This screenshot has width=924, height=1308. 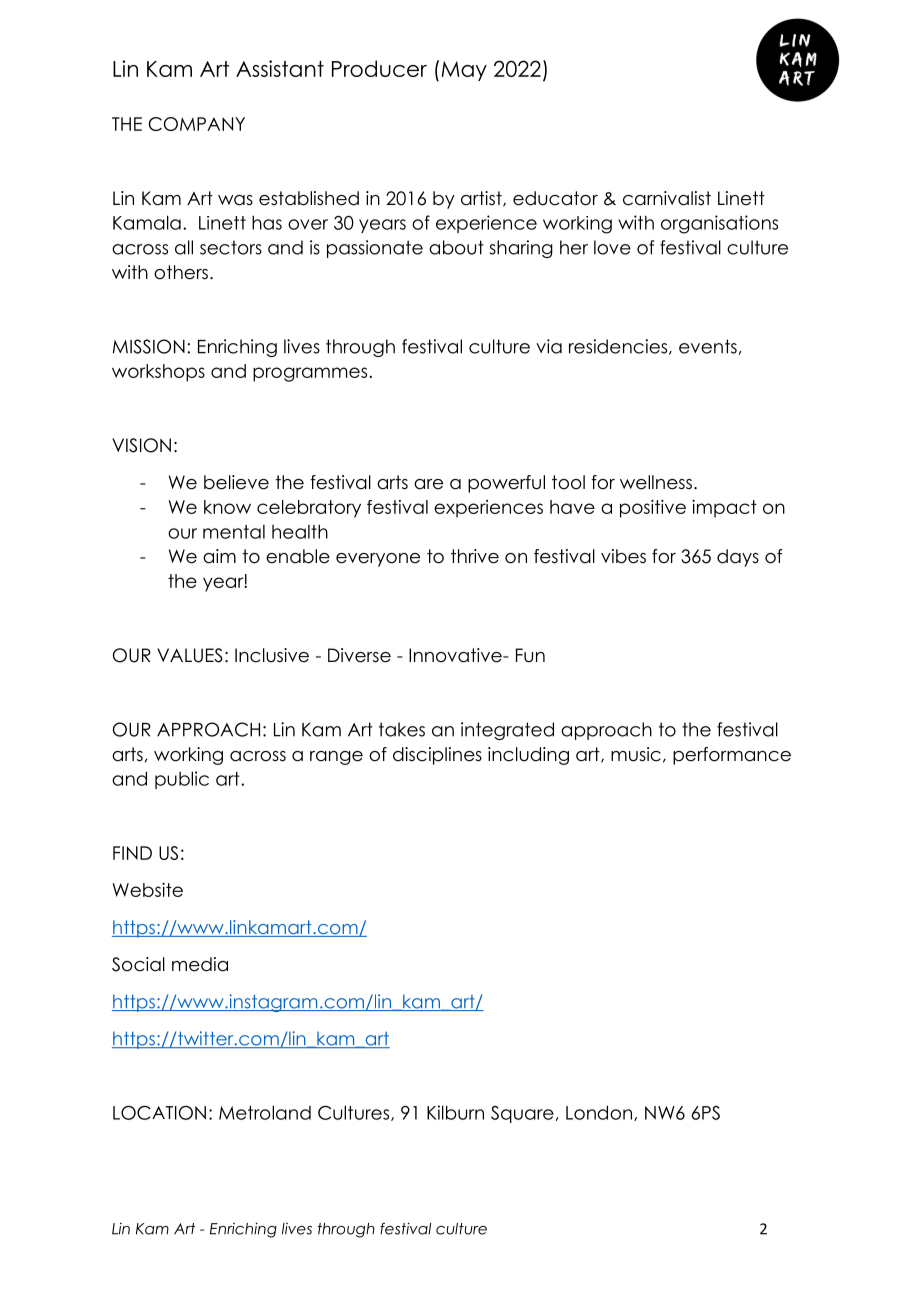 I want to click on wellness, so click(x=656, y=482).
